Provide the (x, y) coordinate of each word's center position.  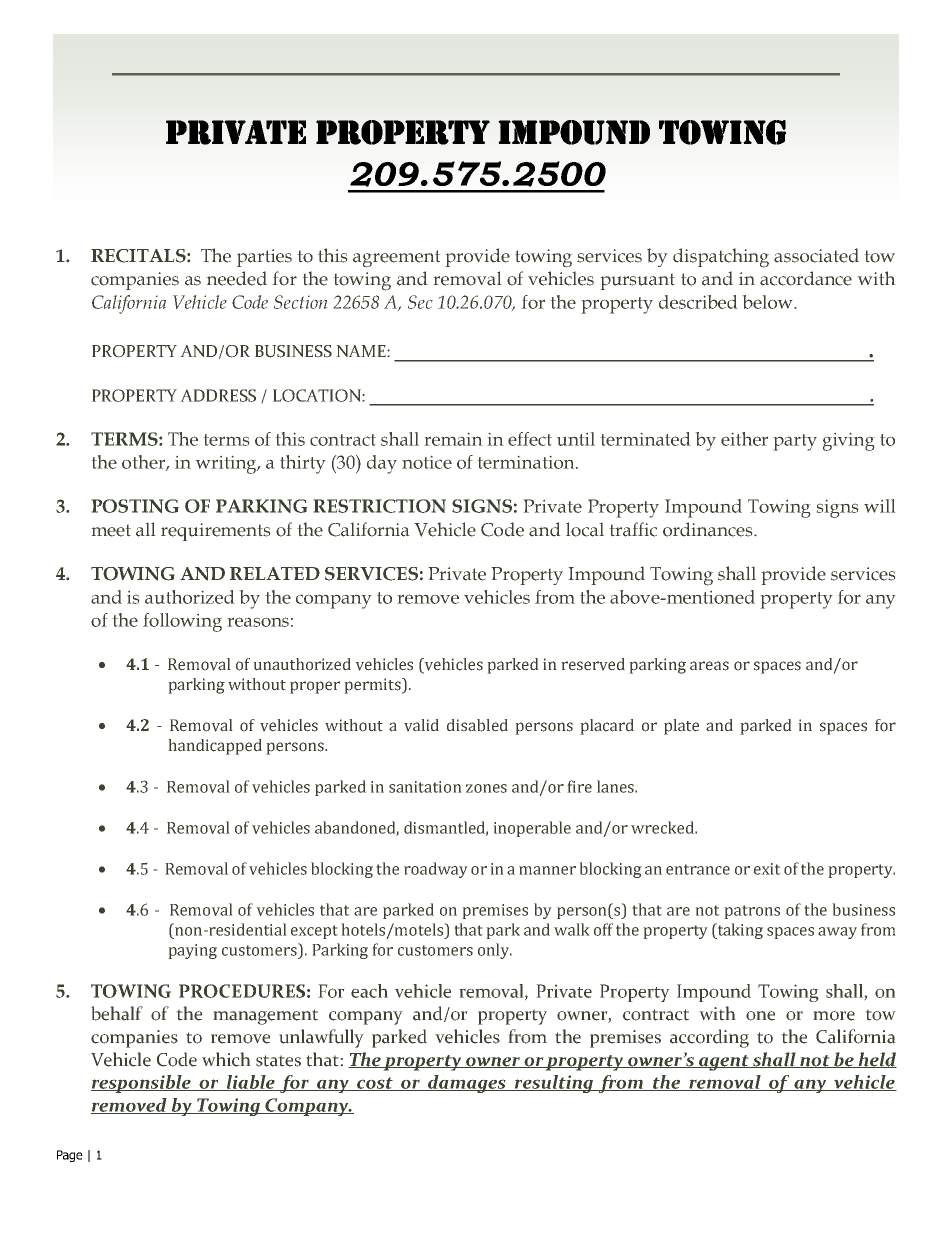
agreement (397, 259)
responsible (142, 1084)
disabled (477, 725)
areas (709, 666)
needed (236, 278)
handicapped (215, 747)
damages (467, 1084)
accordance (806, 278)
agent (724, 1063)
